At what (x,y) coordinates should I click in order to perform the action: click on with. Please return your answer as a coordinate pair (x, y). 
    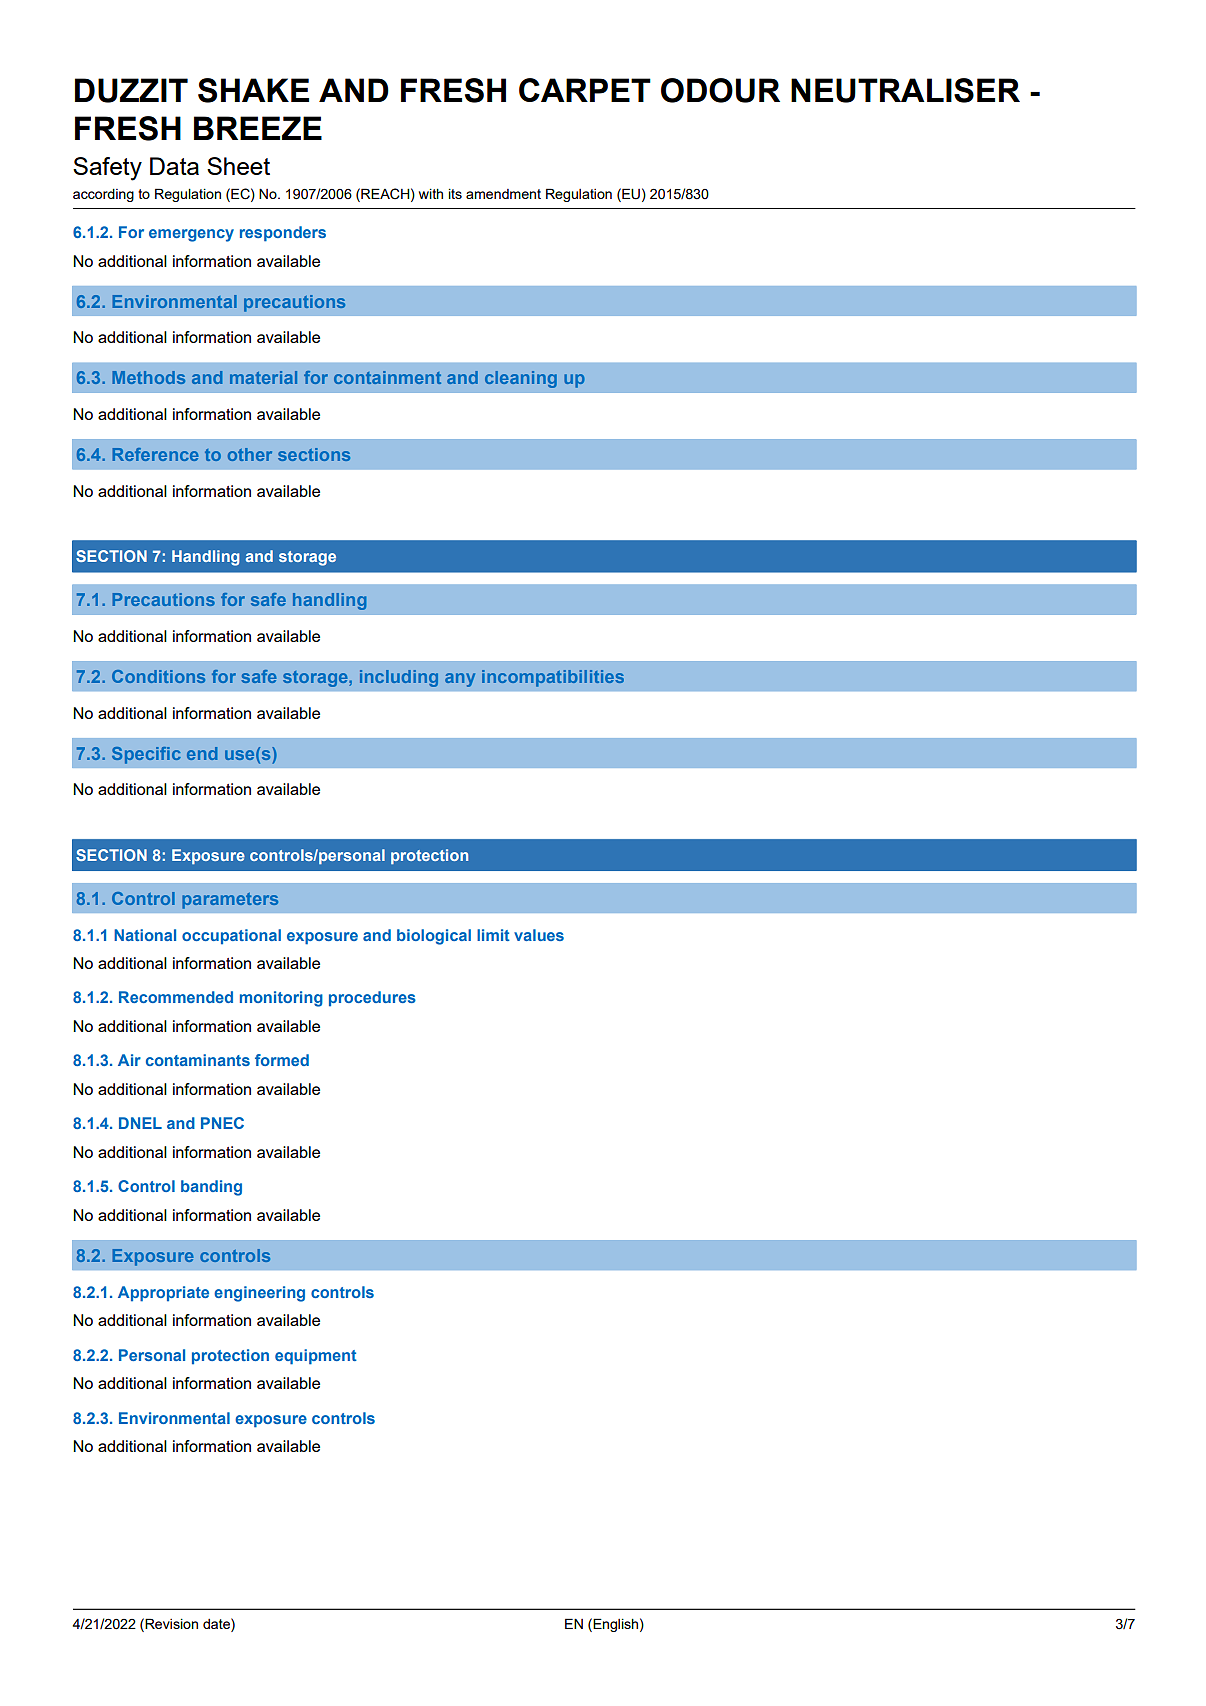
    Looking at the image, I should click on (431, 194).
